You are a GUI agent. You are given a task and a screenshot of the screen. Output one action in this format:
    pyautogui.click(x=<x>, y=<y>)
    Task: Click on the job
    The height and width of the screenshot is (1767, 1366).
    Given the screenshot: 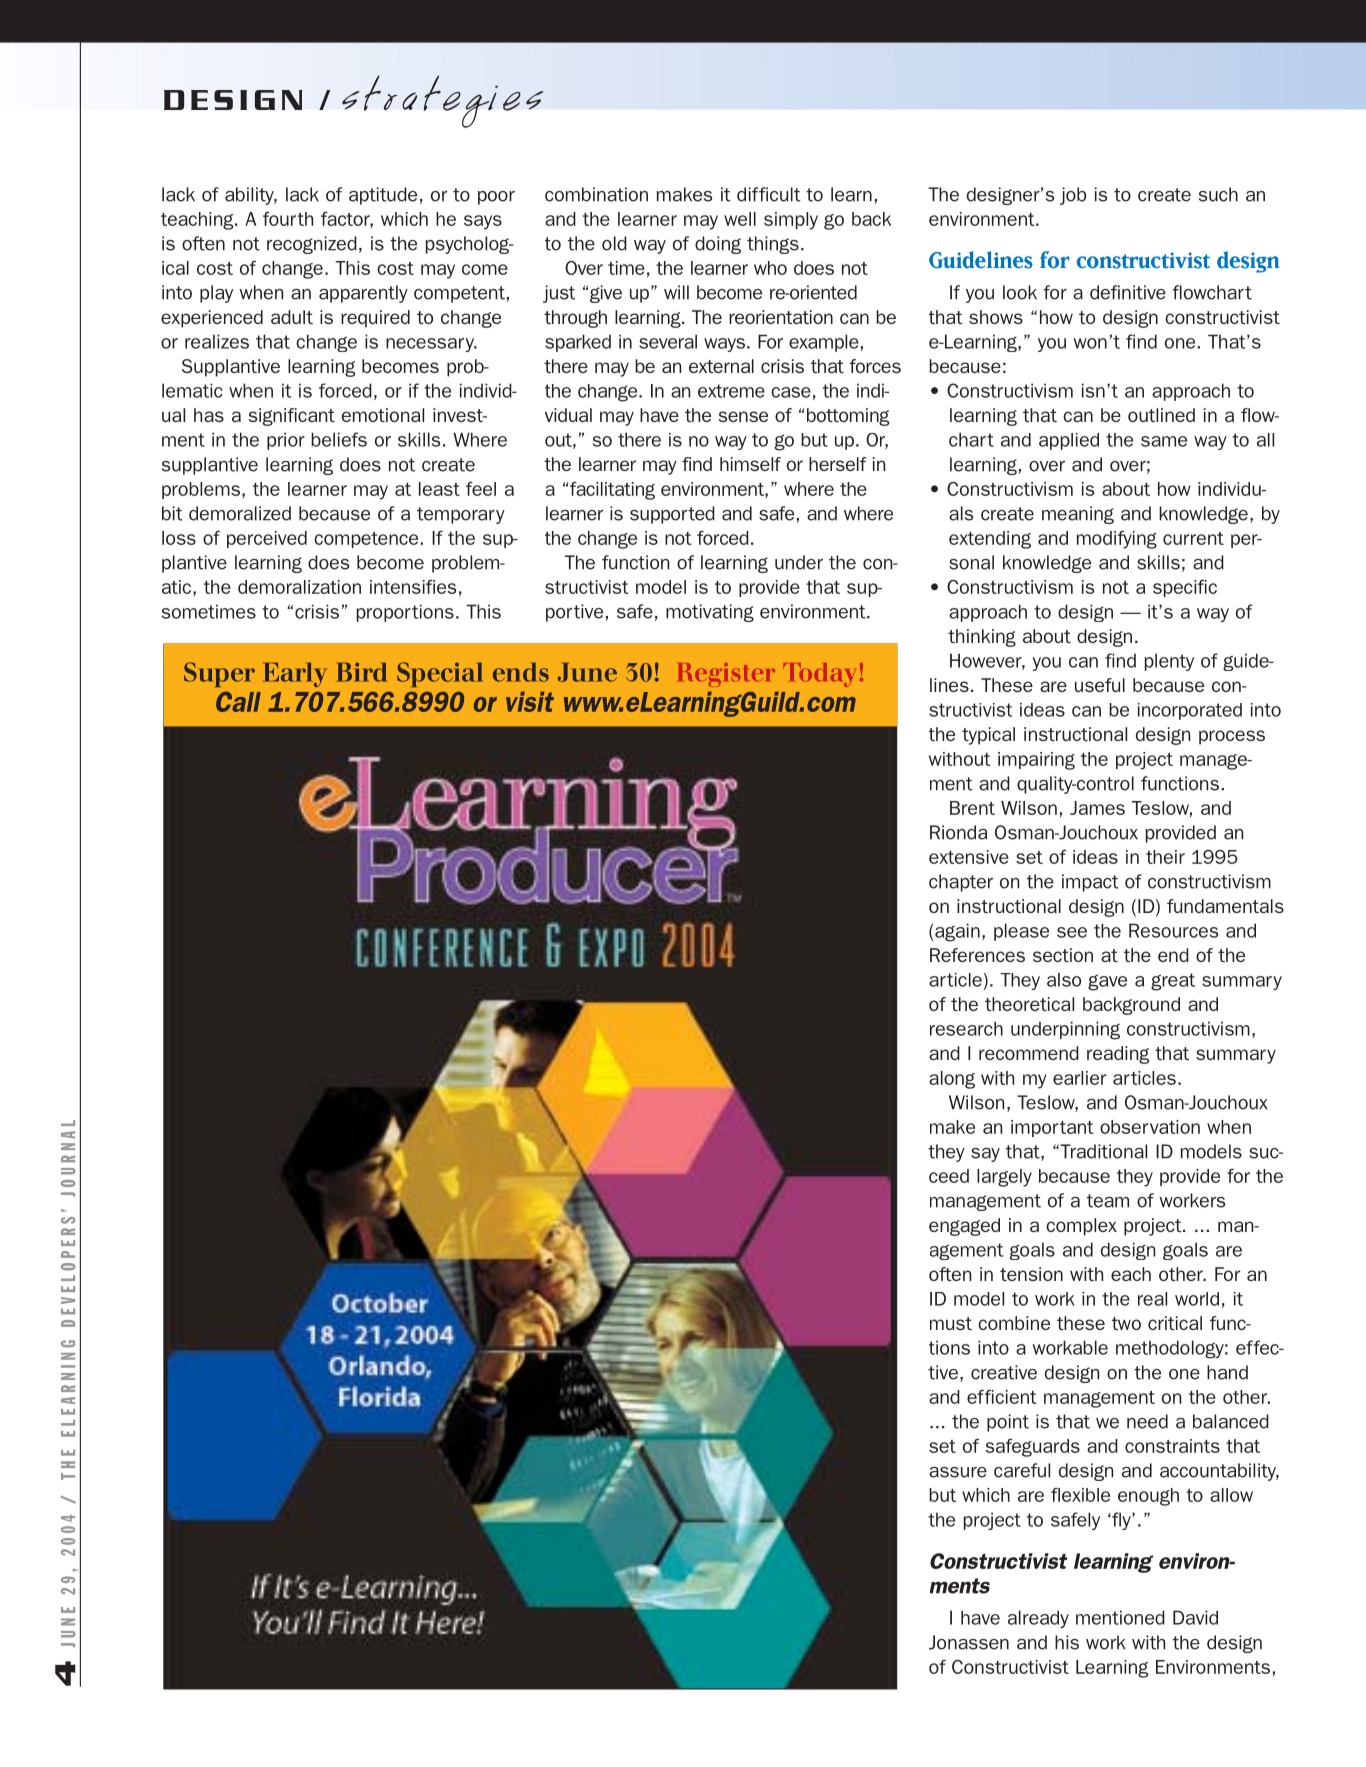 What is the action you would take?
    pyautogui.click(x=1073, y=196)
